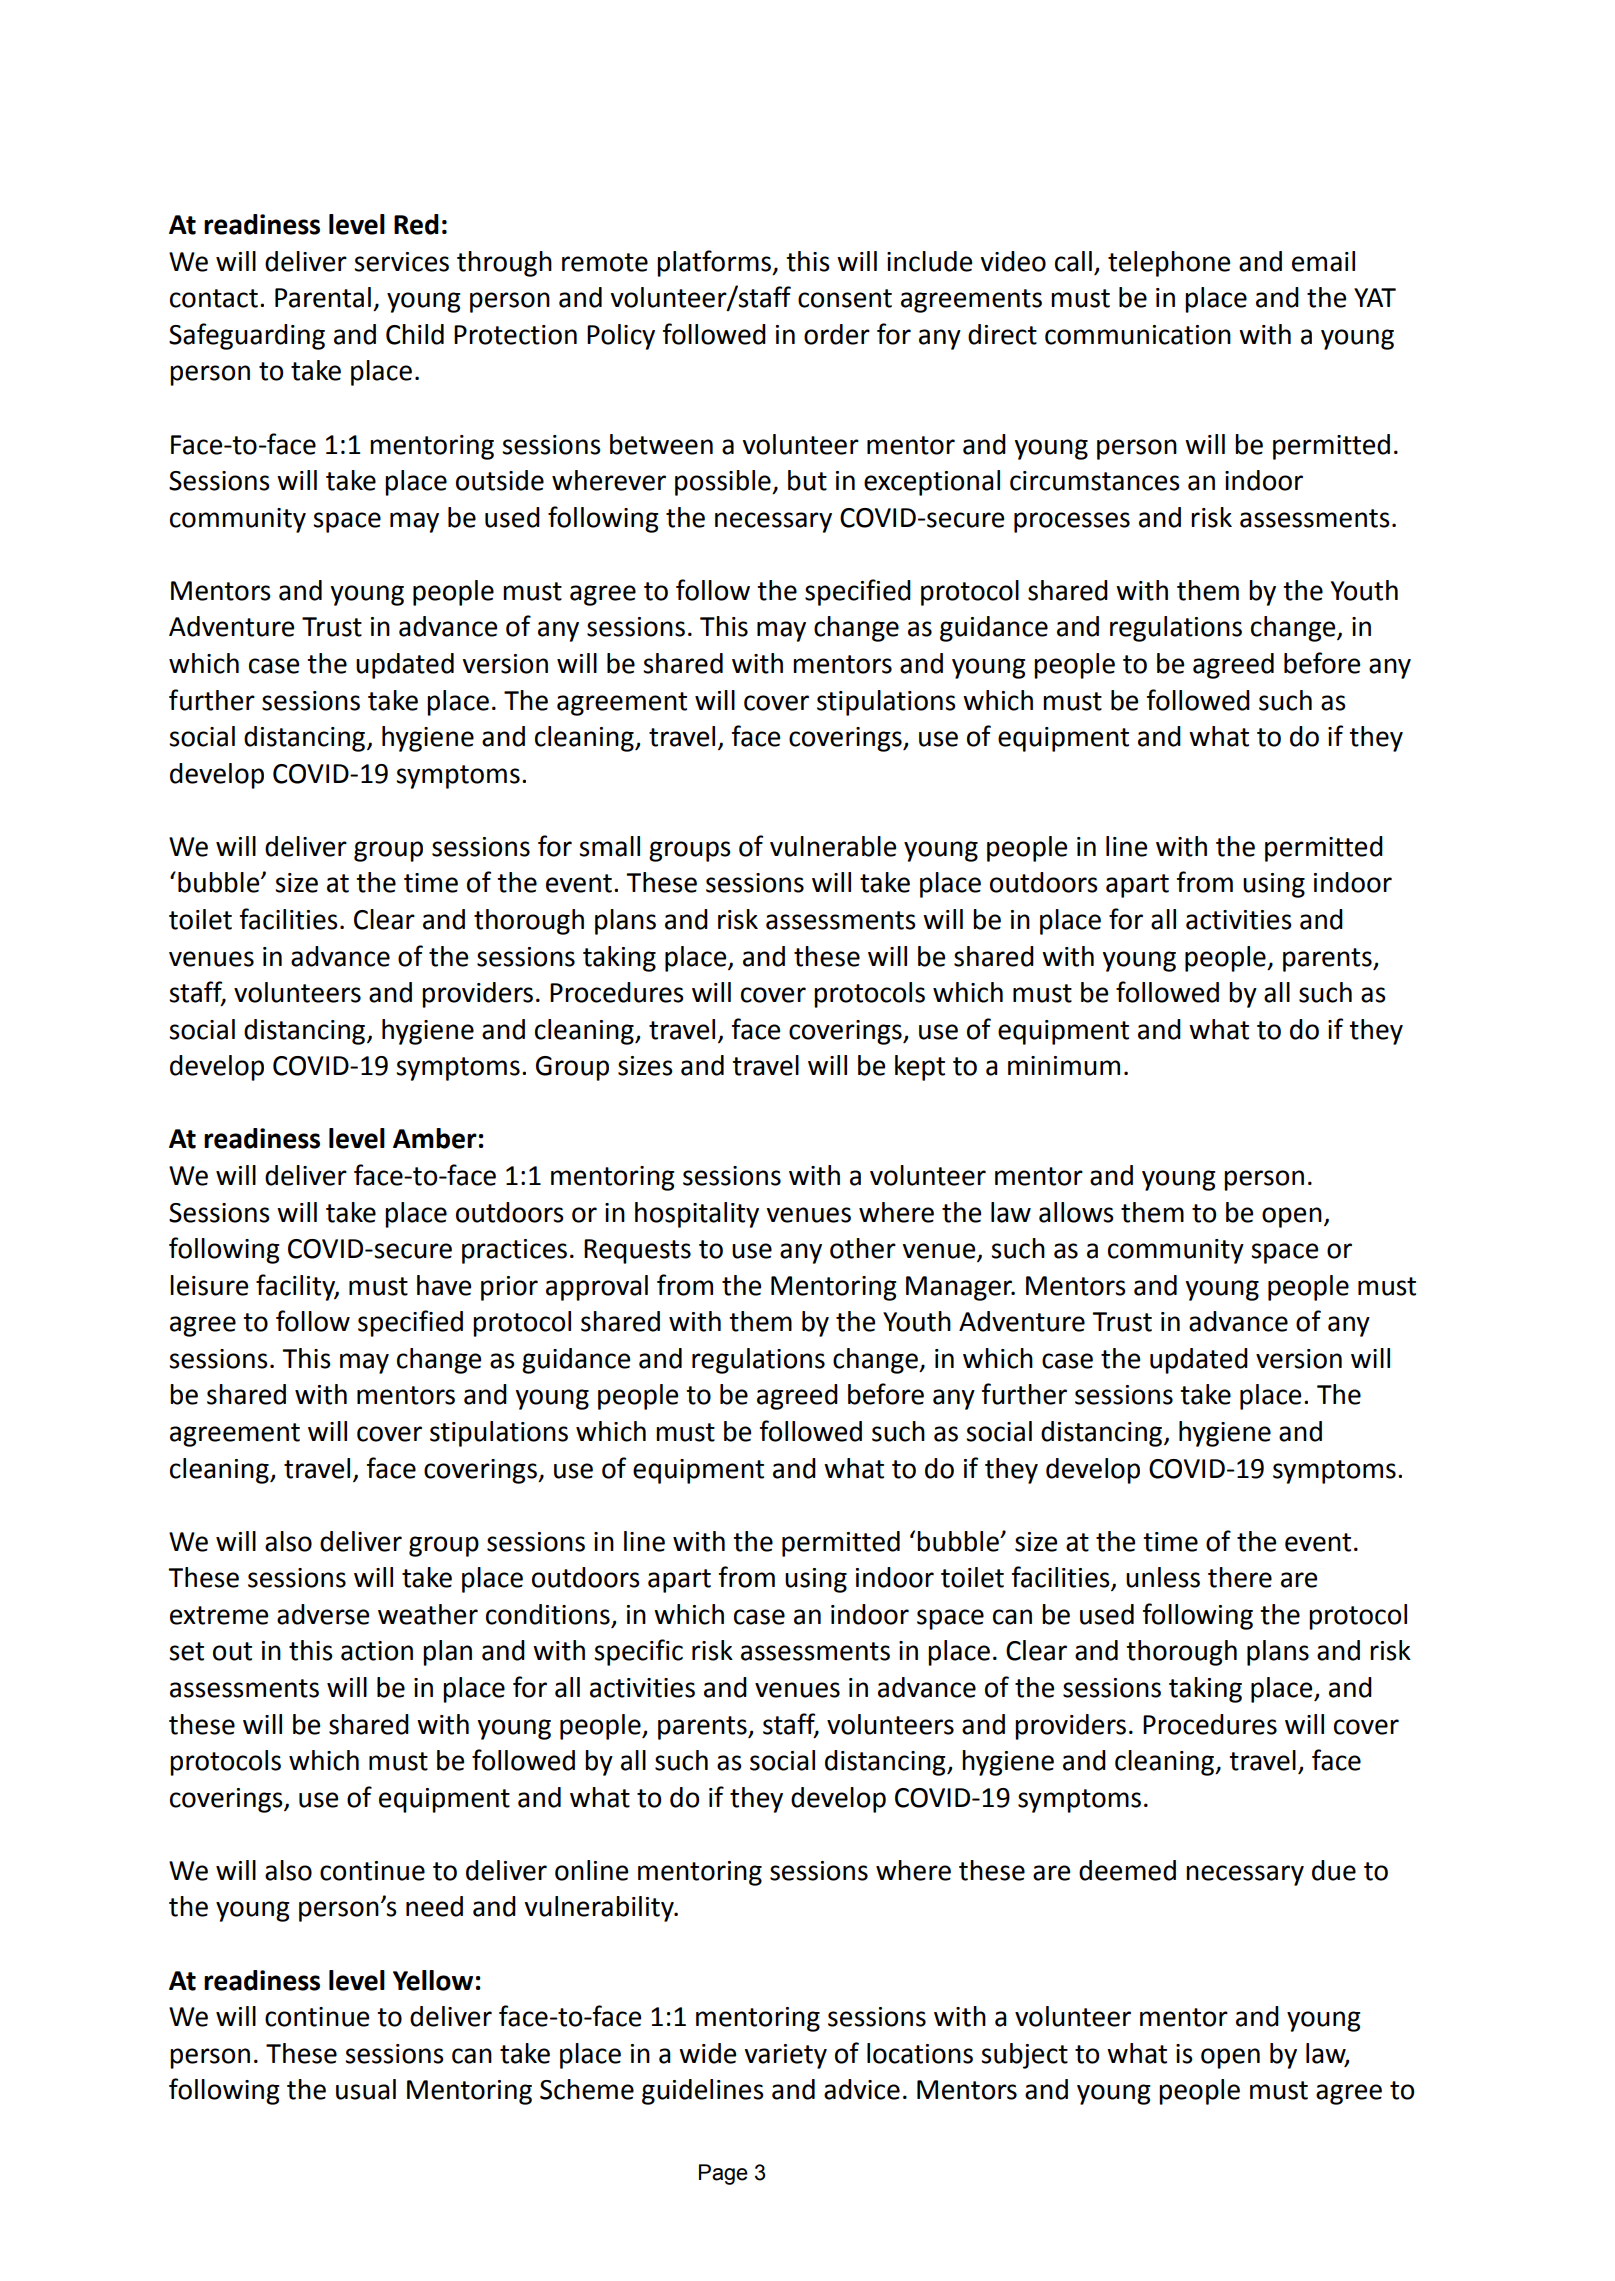 This image has width=1615, height=2281. I want to click on order, so click(837, 334).
